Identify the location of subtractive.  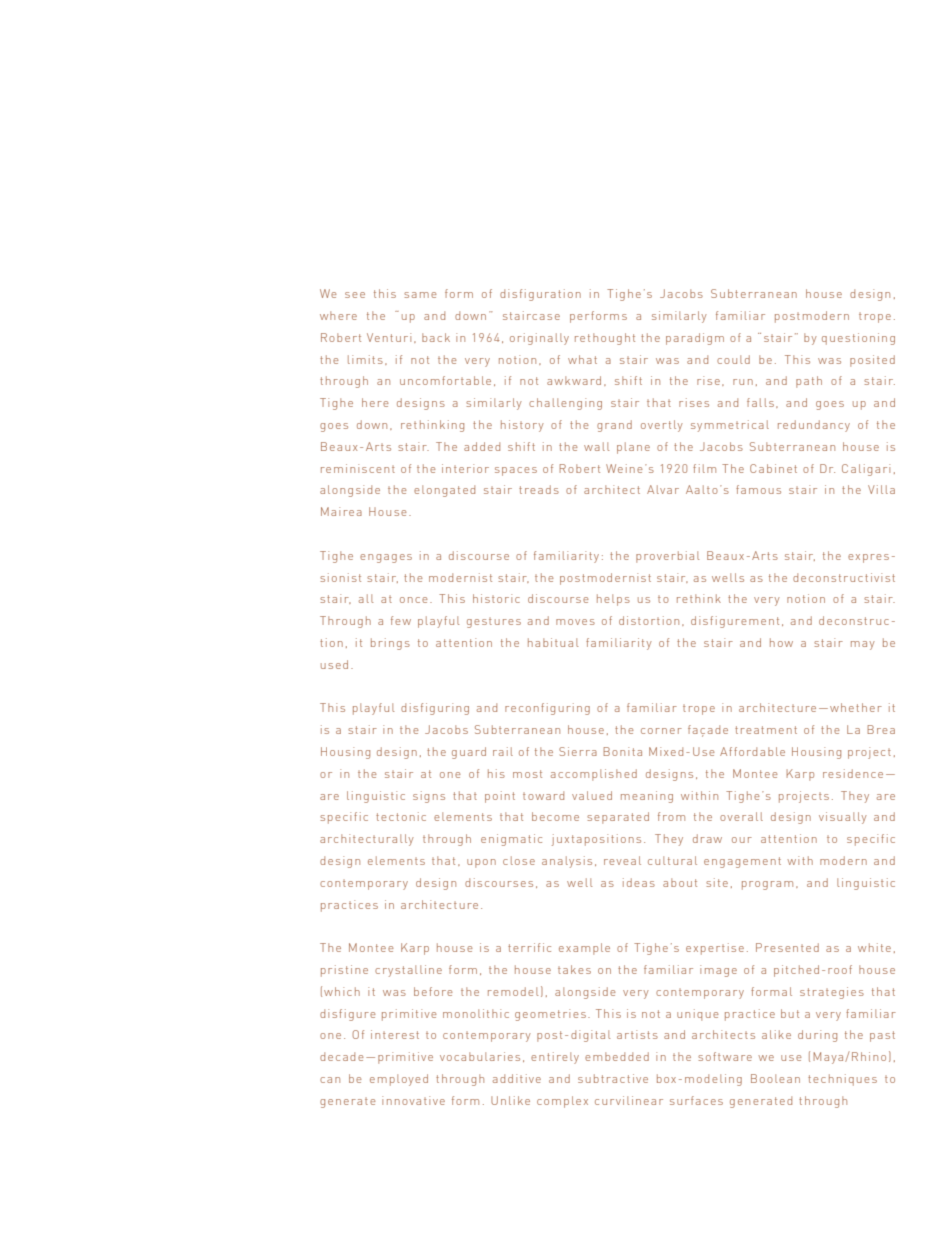
(613, 1078).
